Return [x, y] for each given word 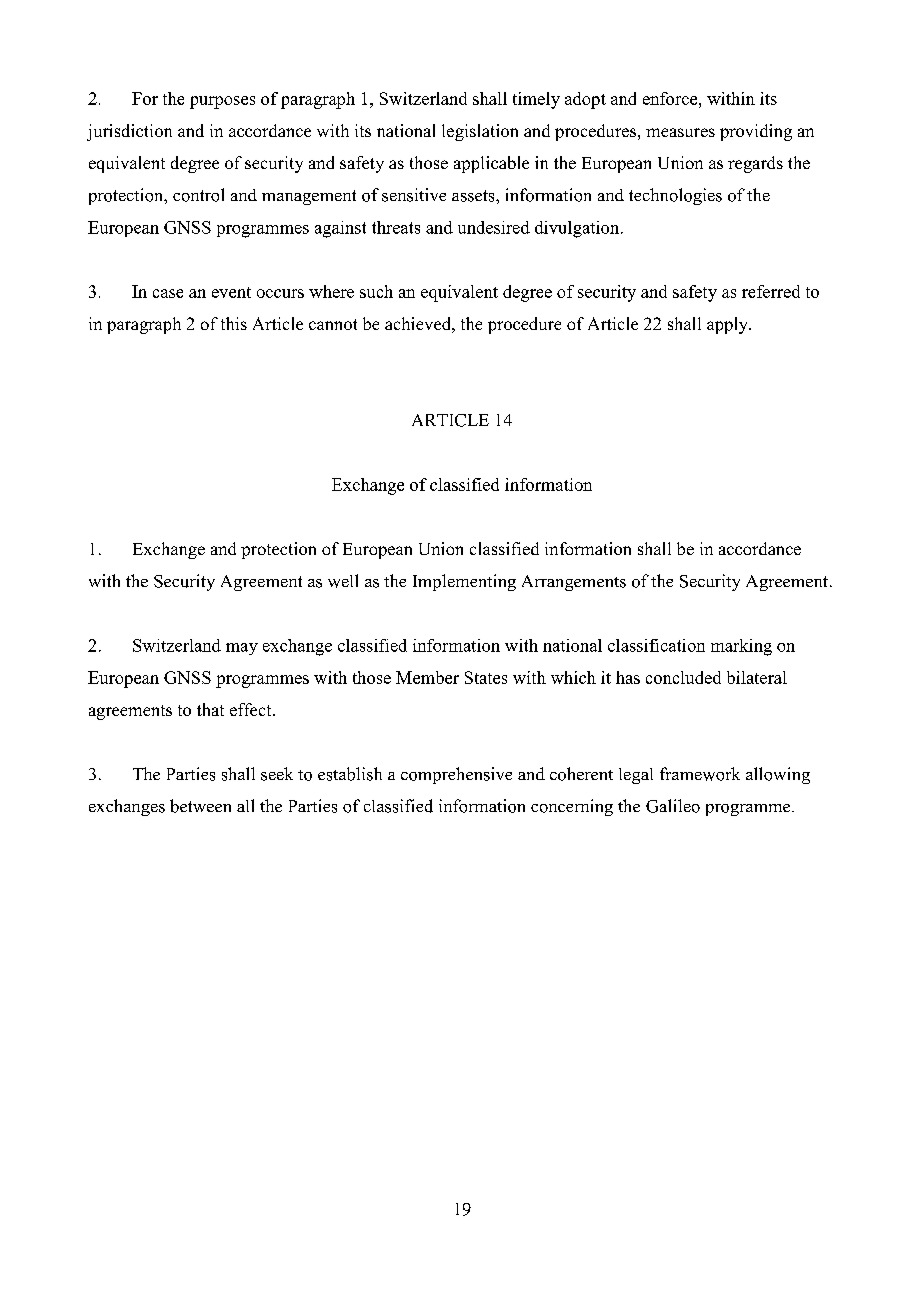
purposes [222, 102]
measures [680, 132]
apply [728, 325]
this [234, 323]
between [200, 806]
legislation [480, 132]
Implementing [464, 582]
